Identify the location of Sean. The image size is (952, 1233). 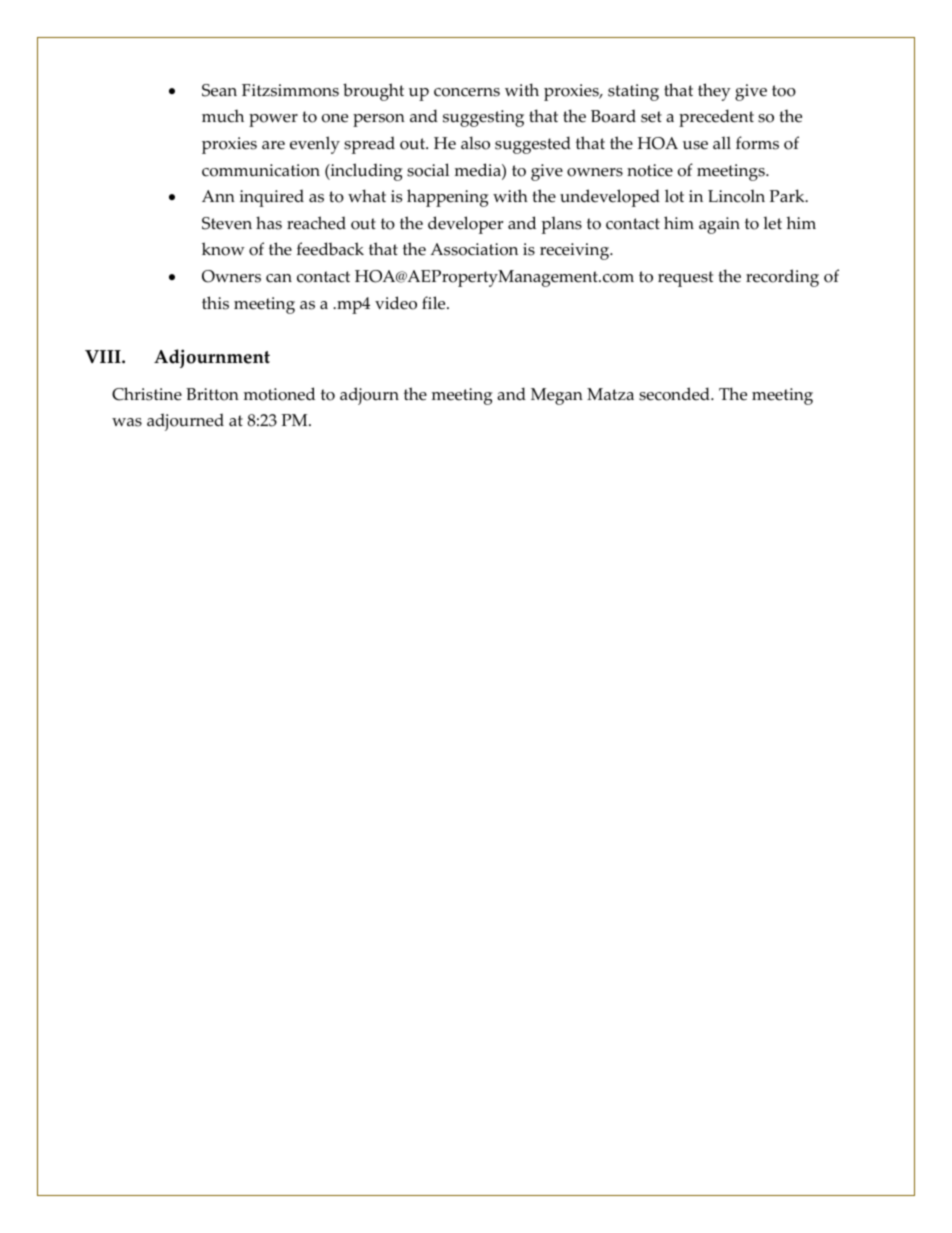
(219, 90).
